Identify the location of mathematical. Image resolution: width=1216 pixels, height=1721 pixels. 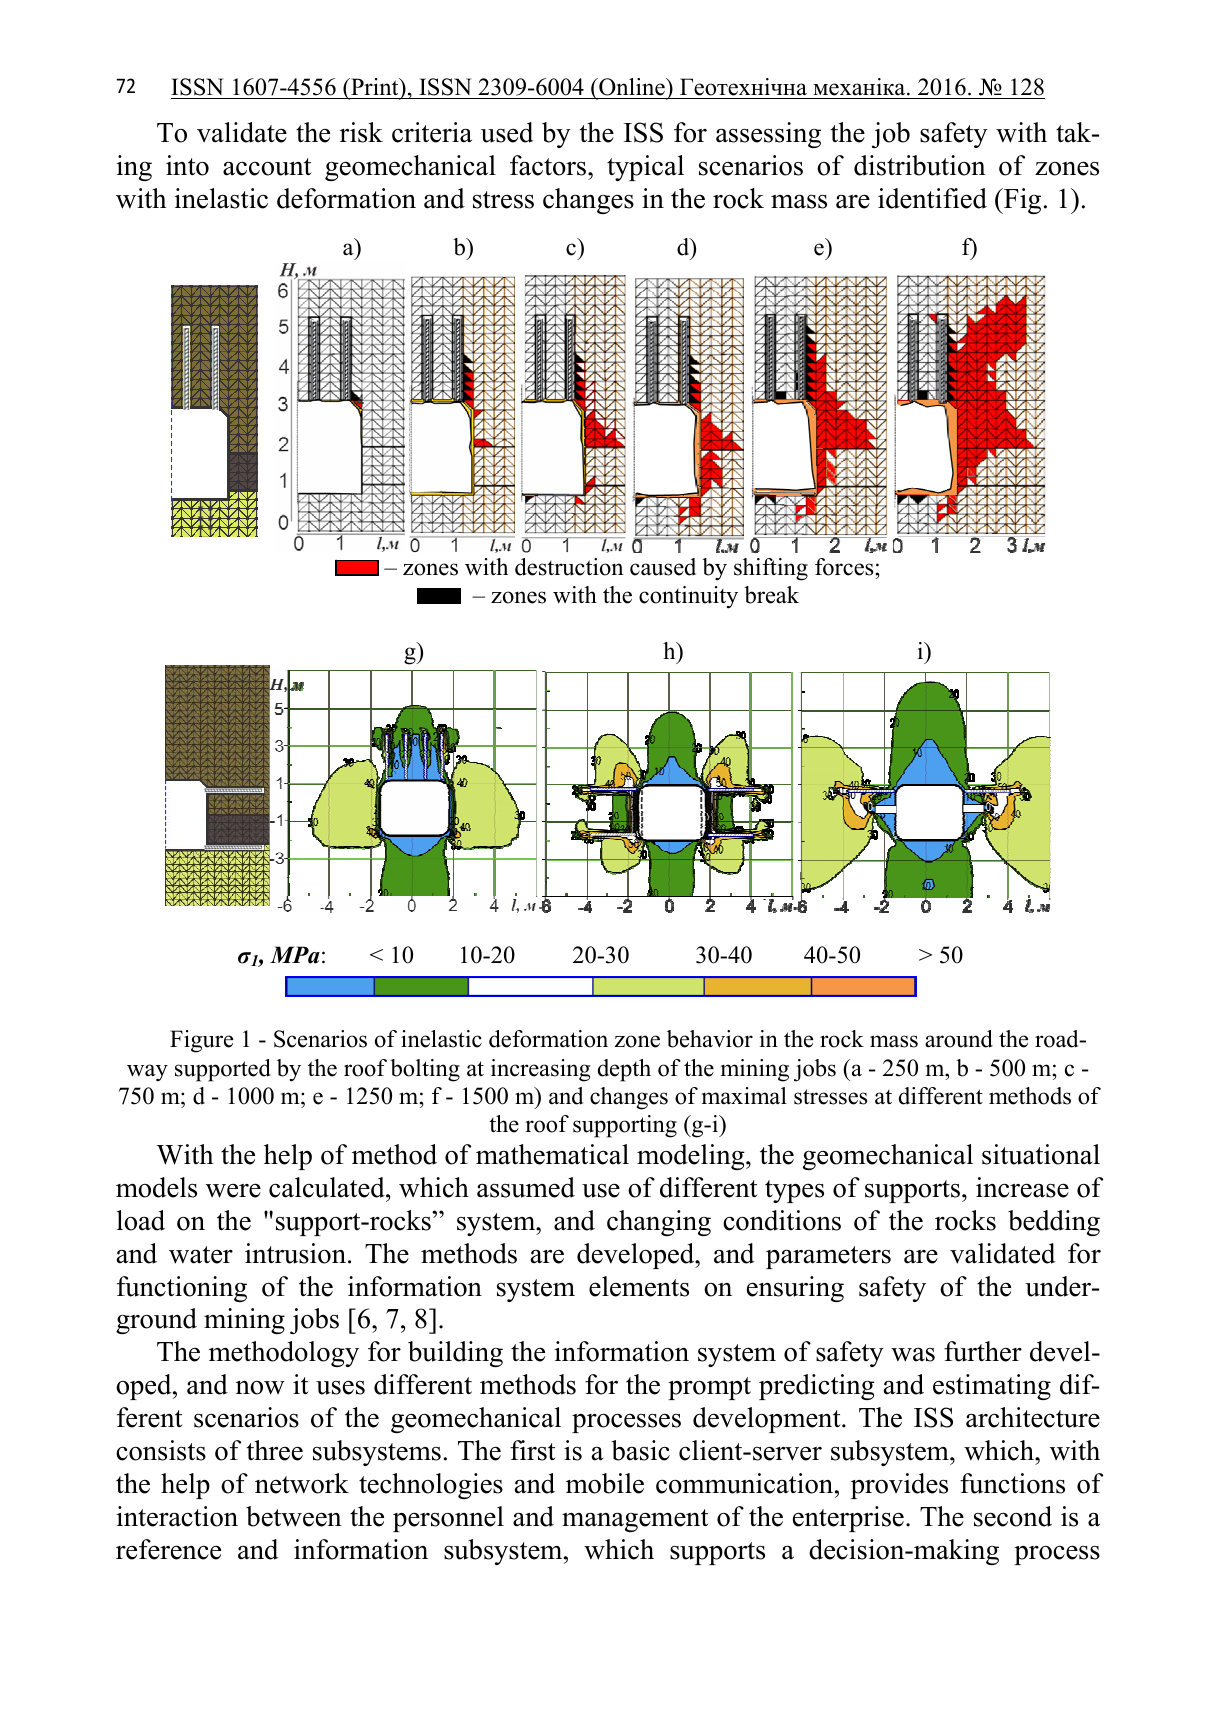
(552, 1154).
